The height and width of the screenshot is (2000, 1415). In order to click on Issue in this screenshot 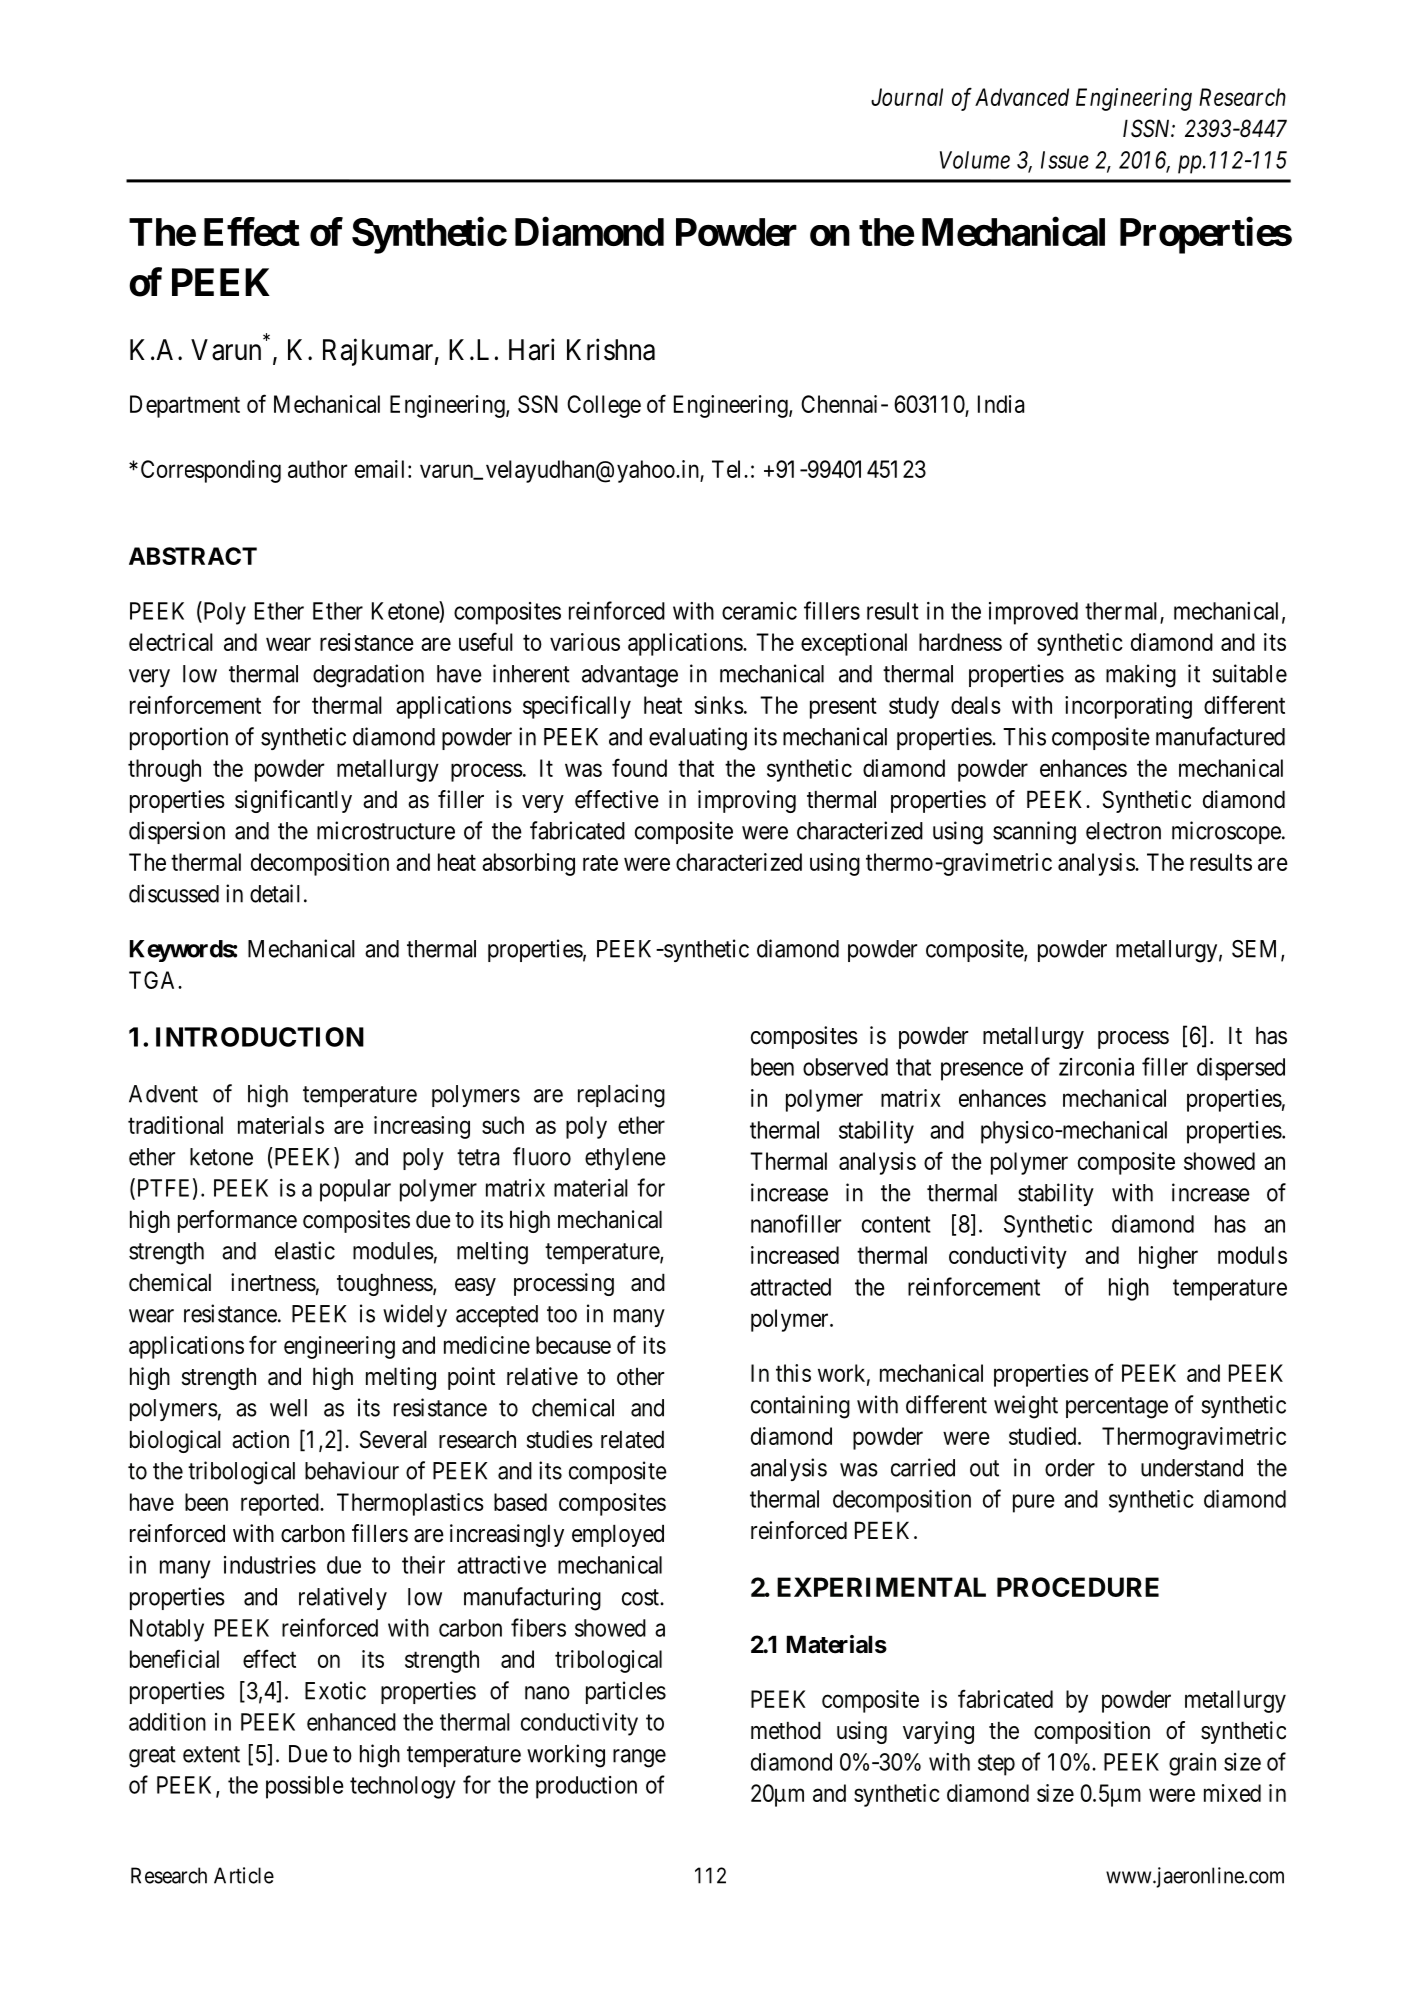, I will do `click(1065, 160)`.
